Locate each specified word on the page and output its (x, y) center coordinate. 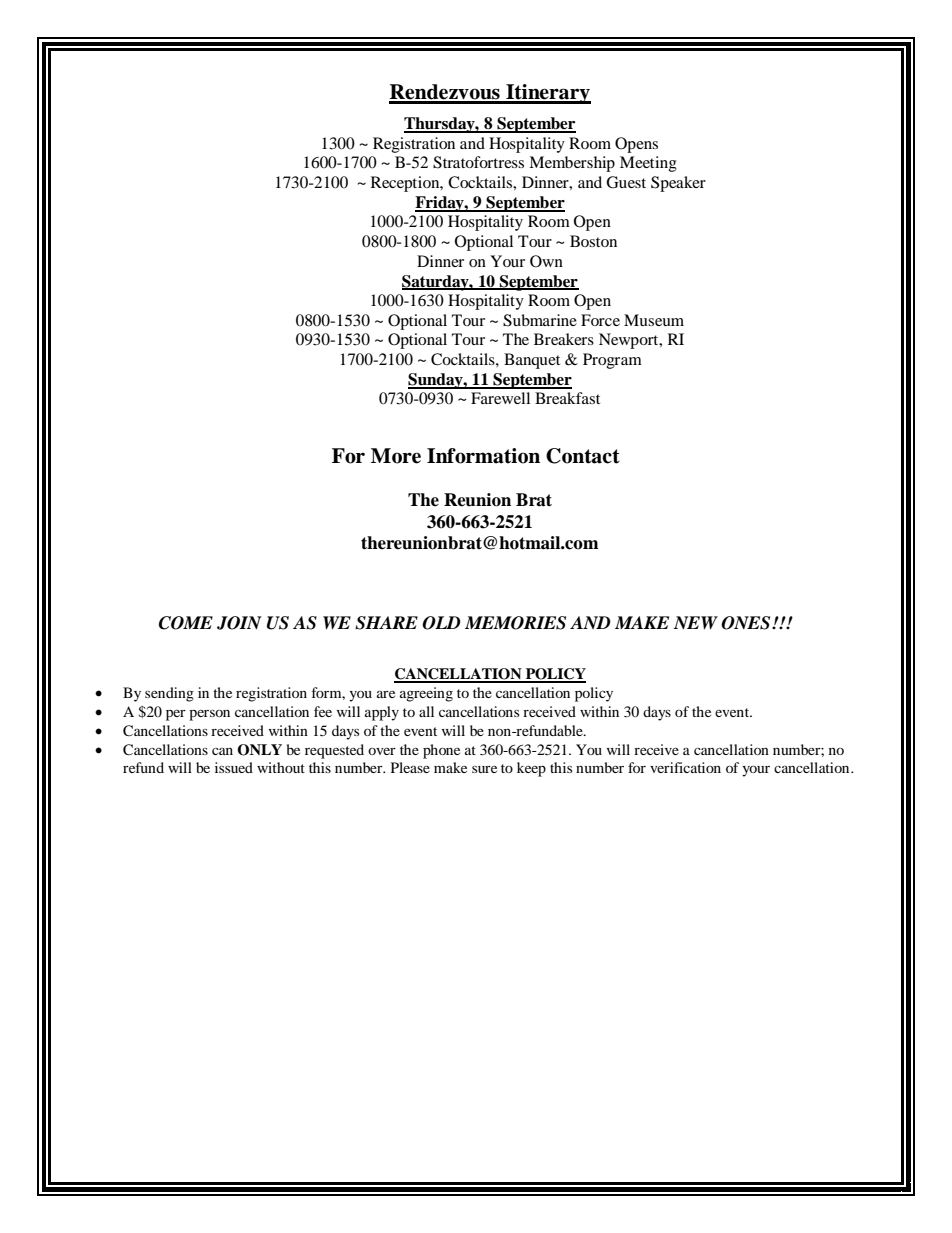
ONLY (259, 750)
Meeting (648, 164)
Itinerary (547, 94)
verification (685, 767)
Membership (572, 164)
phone (441, 751)
